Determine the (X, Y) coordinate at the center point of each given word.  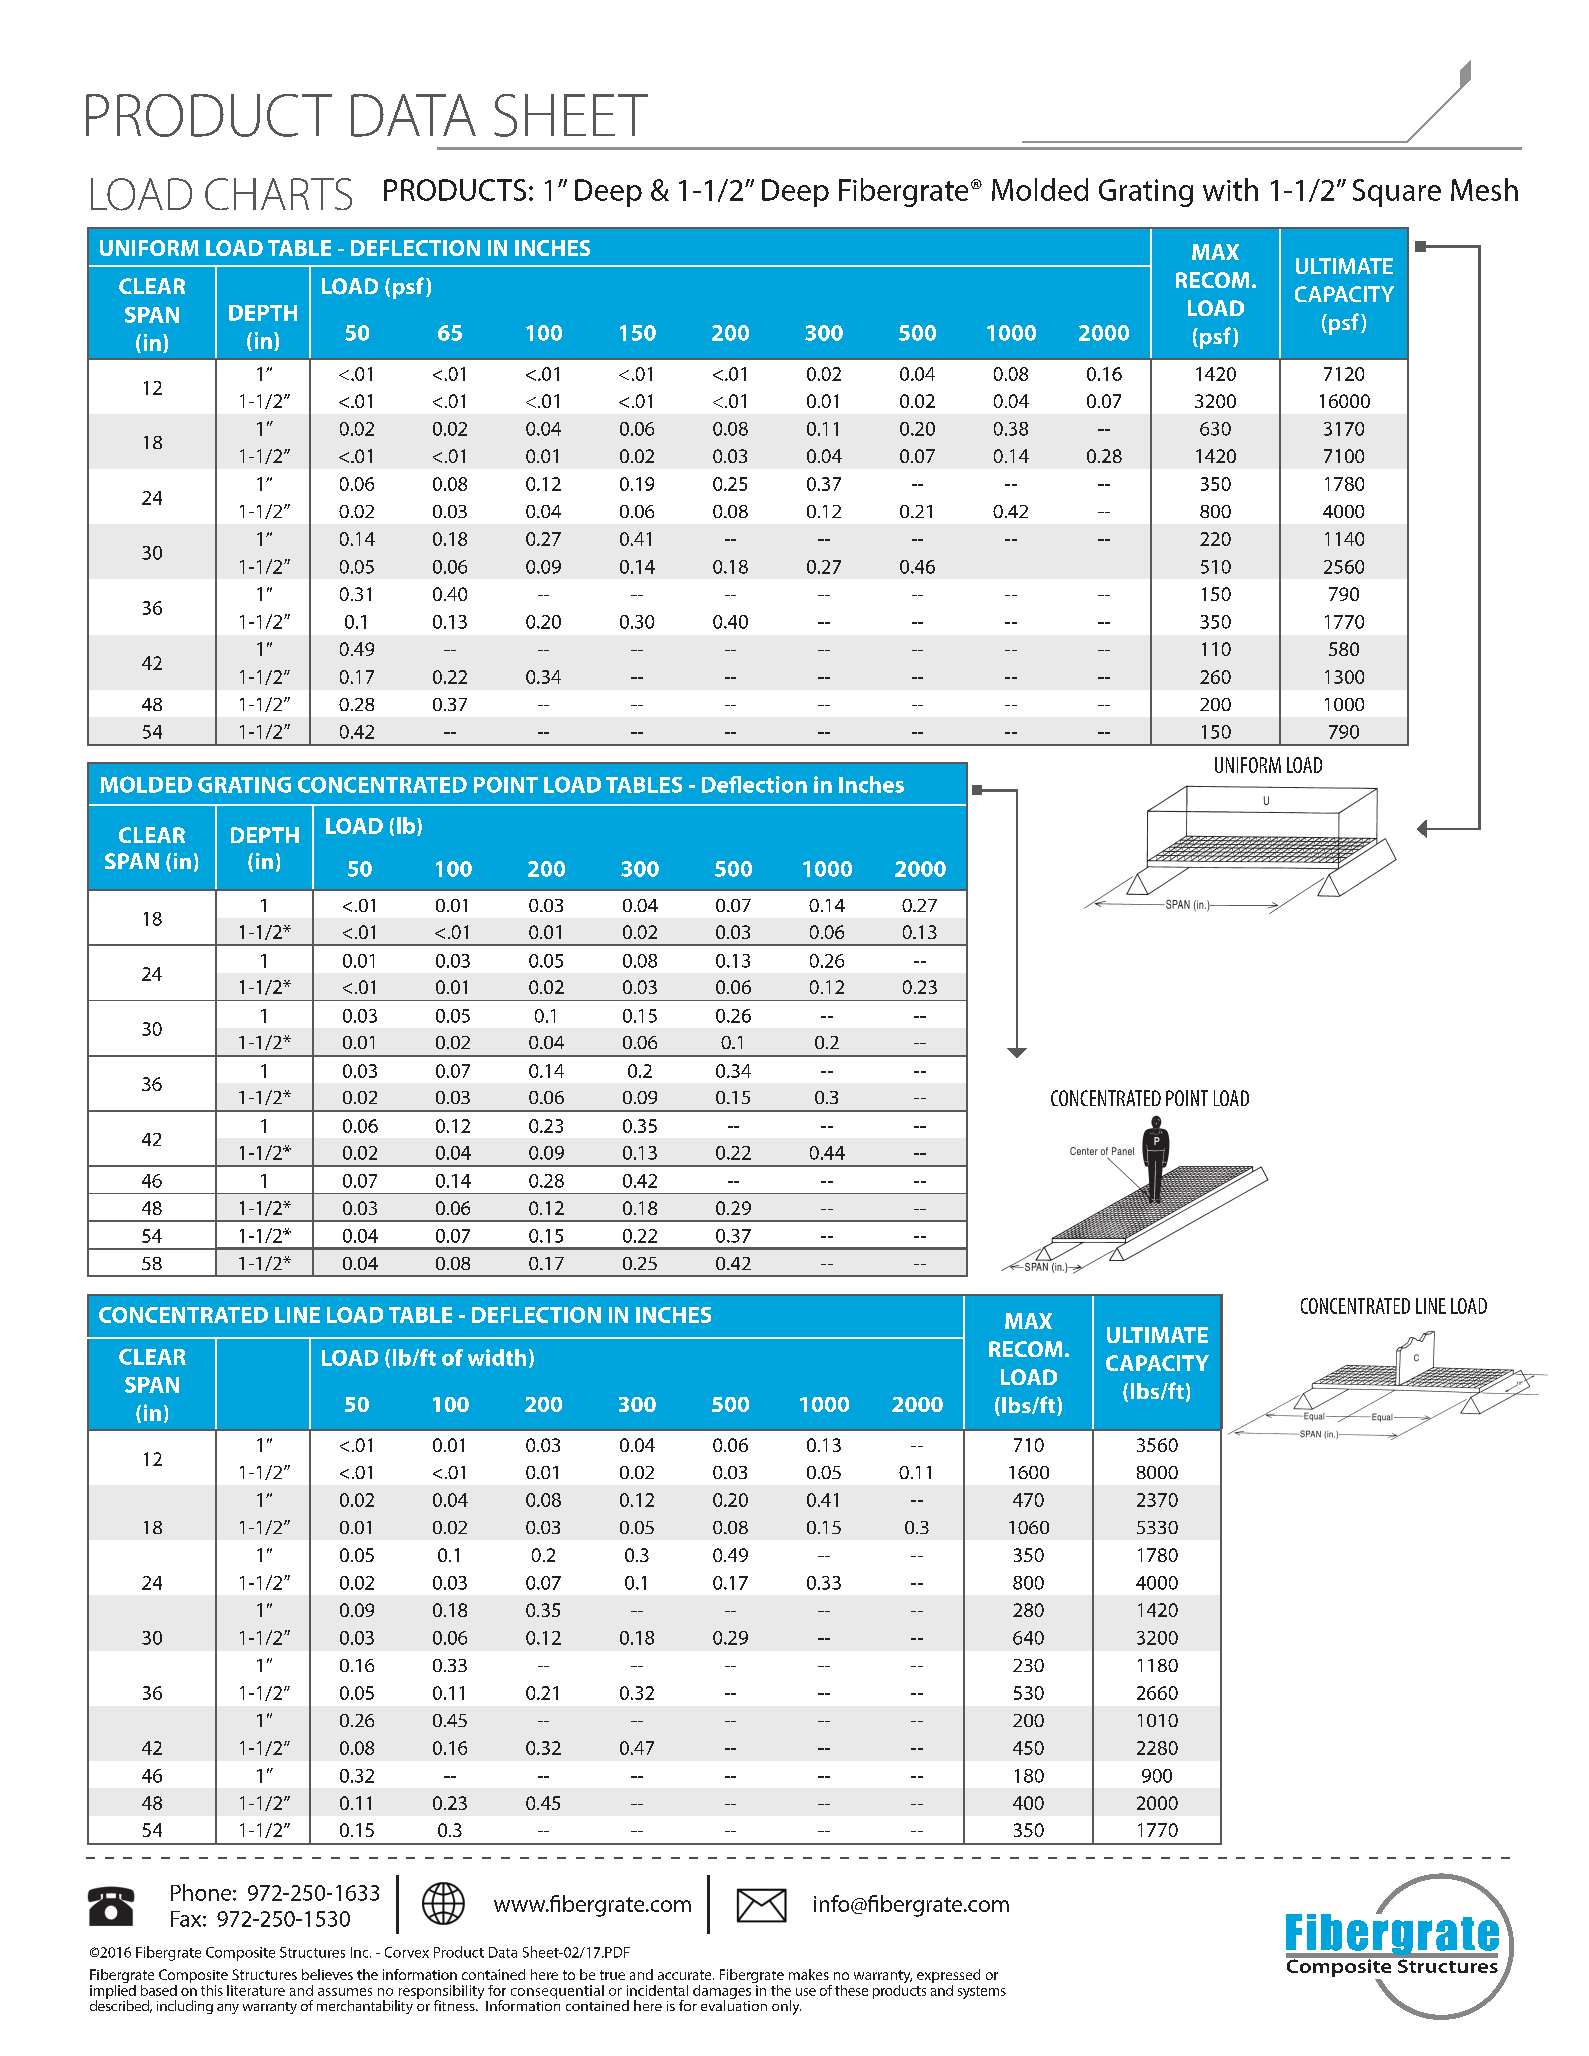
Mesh (1484, 189)
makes (809, 1974)
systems (982, 1992)
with (1230, 189)
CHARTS (278, 194)
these (851, 1990)
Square (1397, 193)
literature (256, 1990)
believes (327, 1974)
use (806, 1992)
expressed (948, 1977)
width (497, 1357)
